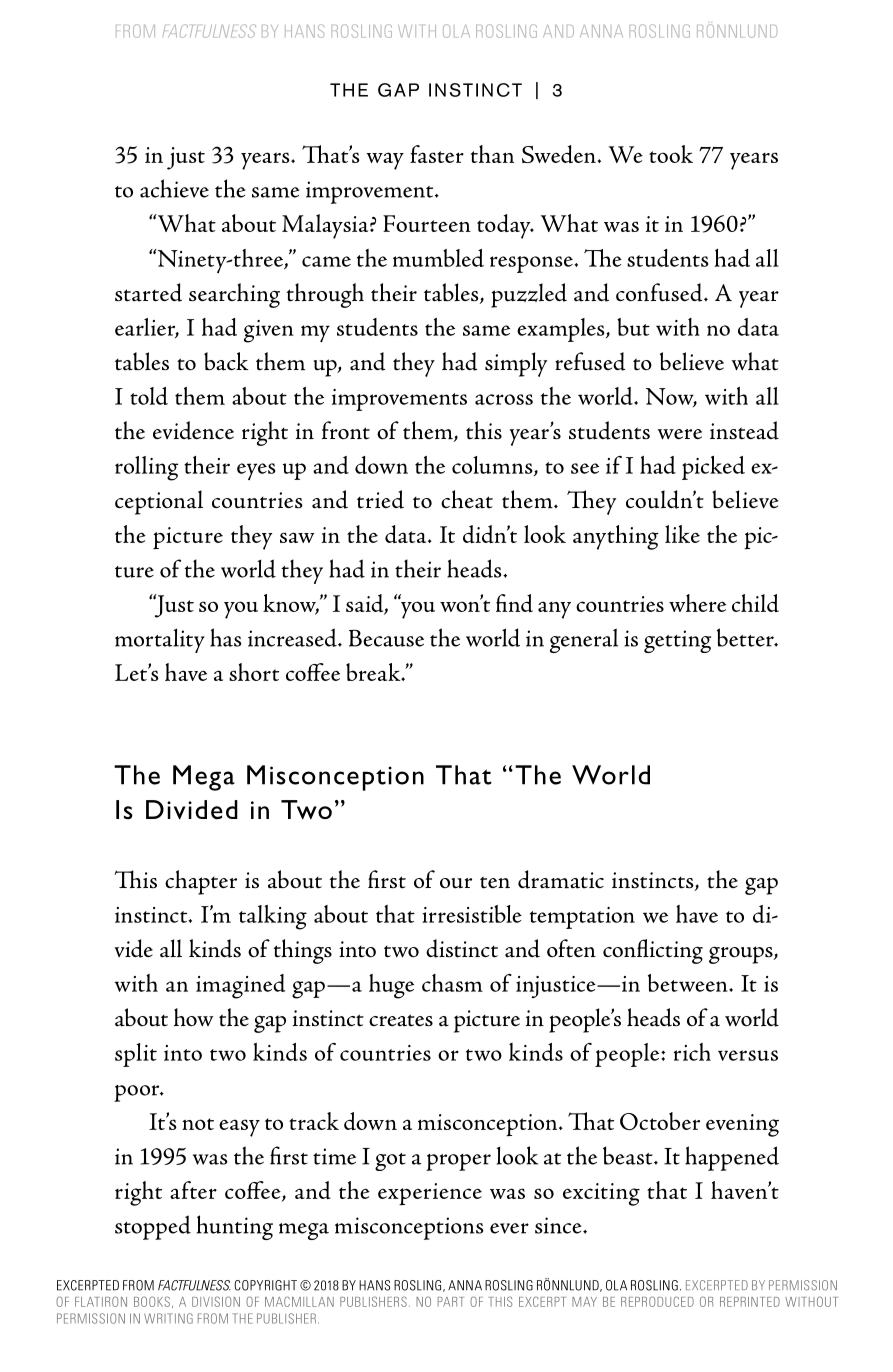 The image size is (893, 1372). Describe the element at coordinates (374, 672) in the page. I see `break` at that location.
